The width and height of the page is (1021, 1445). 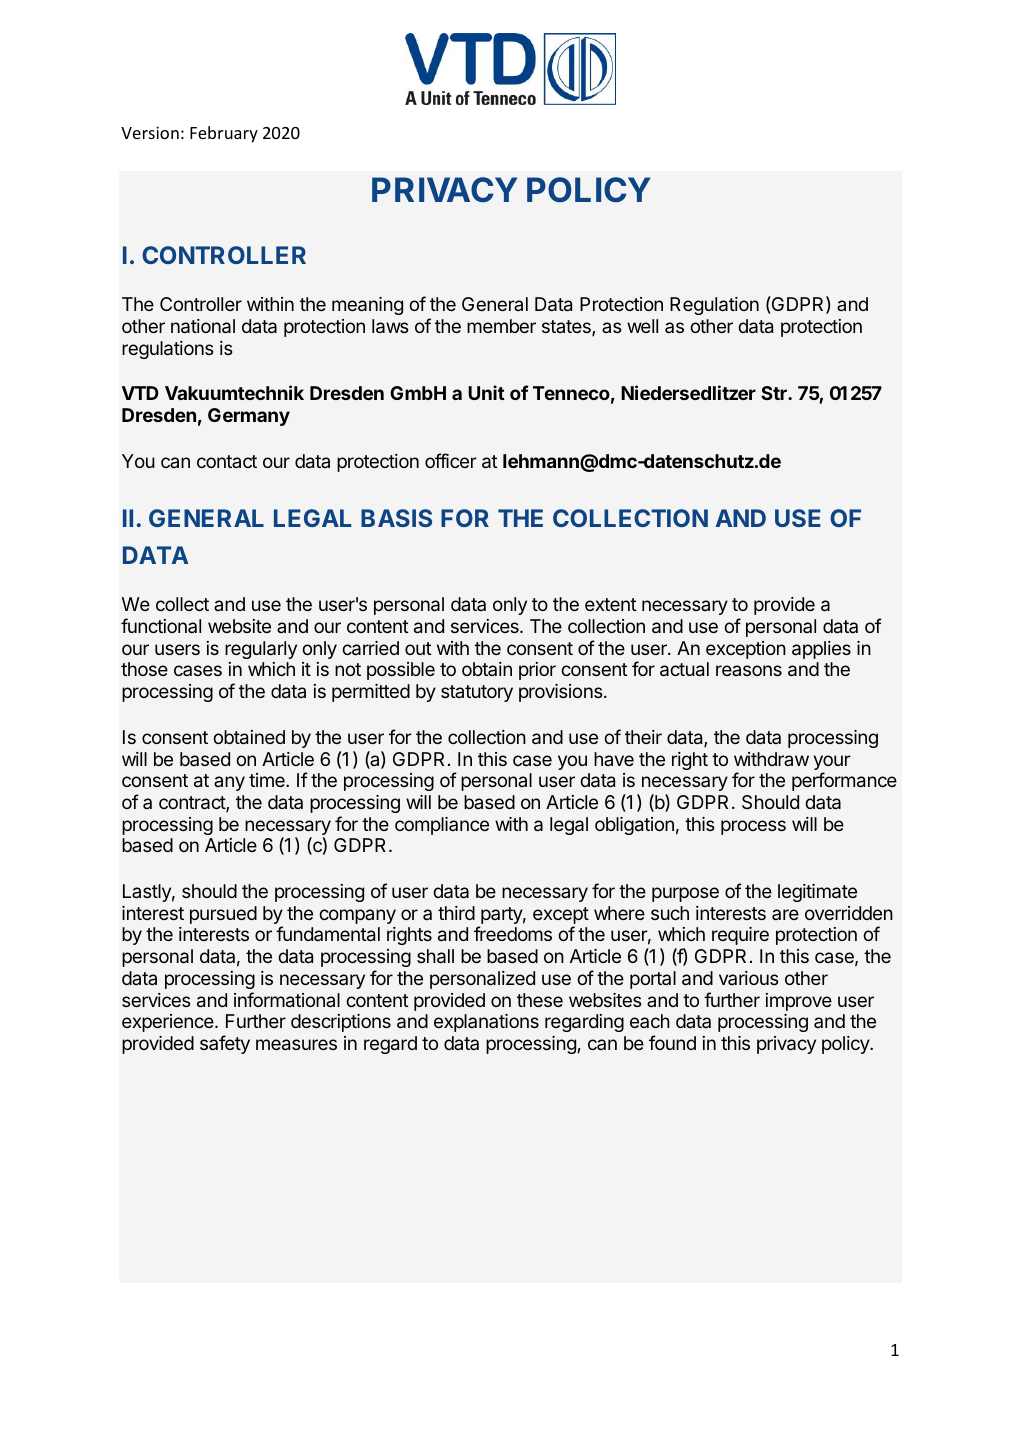 I want to click on explanations, so click(x=486, y=1023).
